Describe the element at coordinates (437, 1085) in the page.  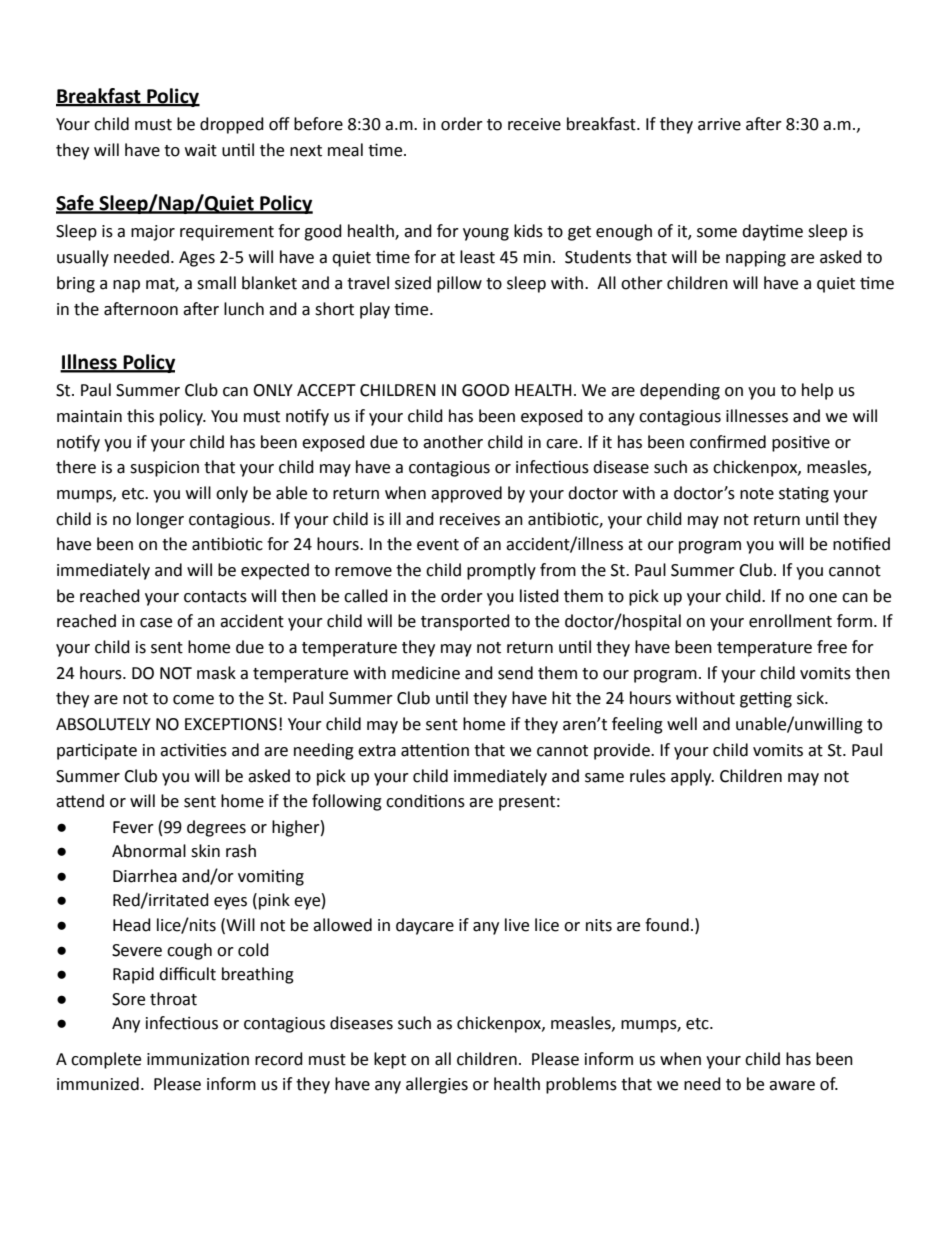
I see `allergies` at that location.
